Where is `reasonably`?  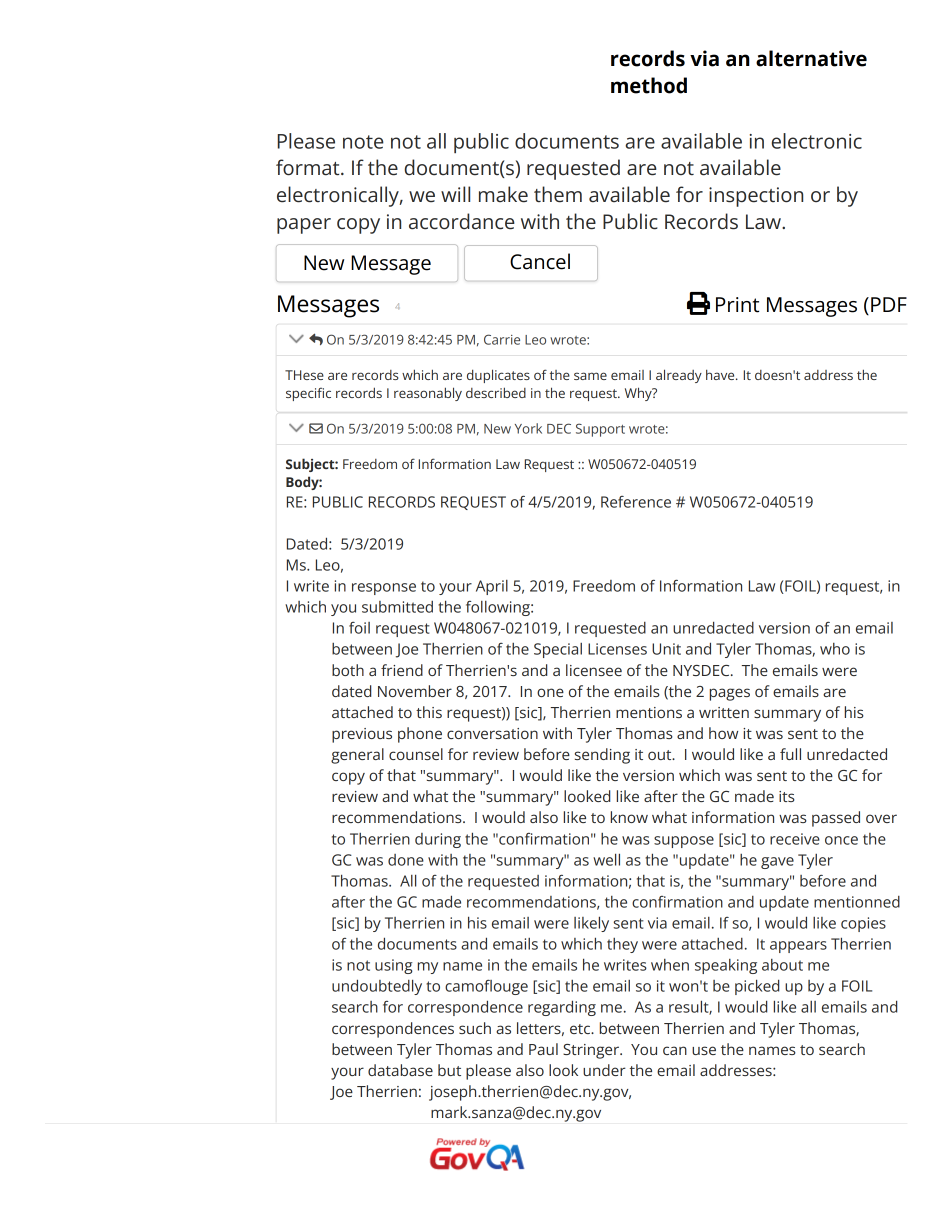 reasonably is located at coordinates (428, 394).
